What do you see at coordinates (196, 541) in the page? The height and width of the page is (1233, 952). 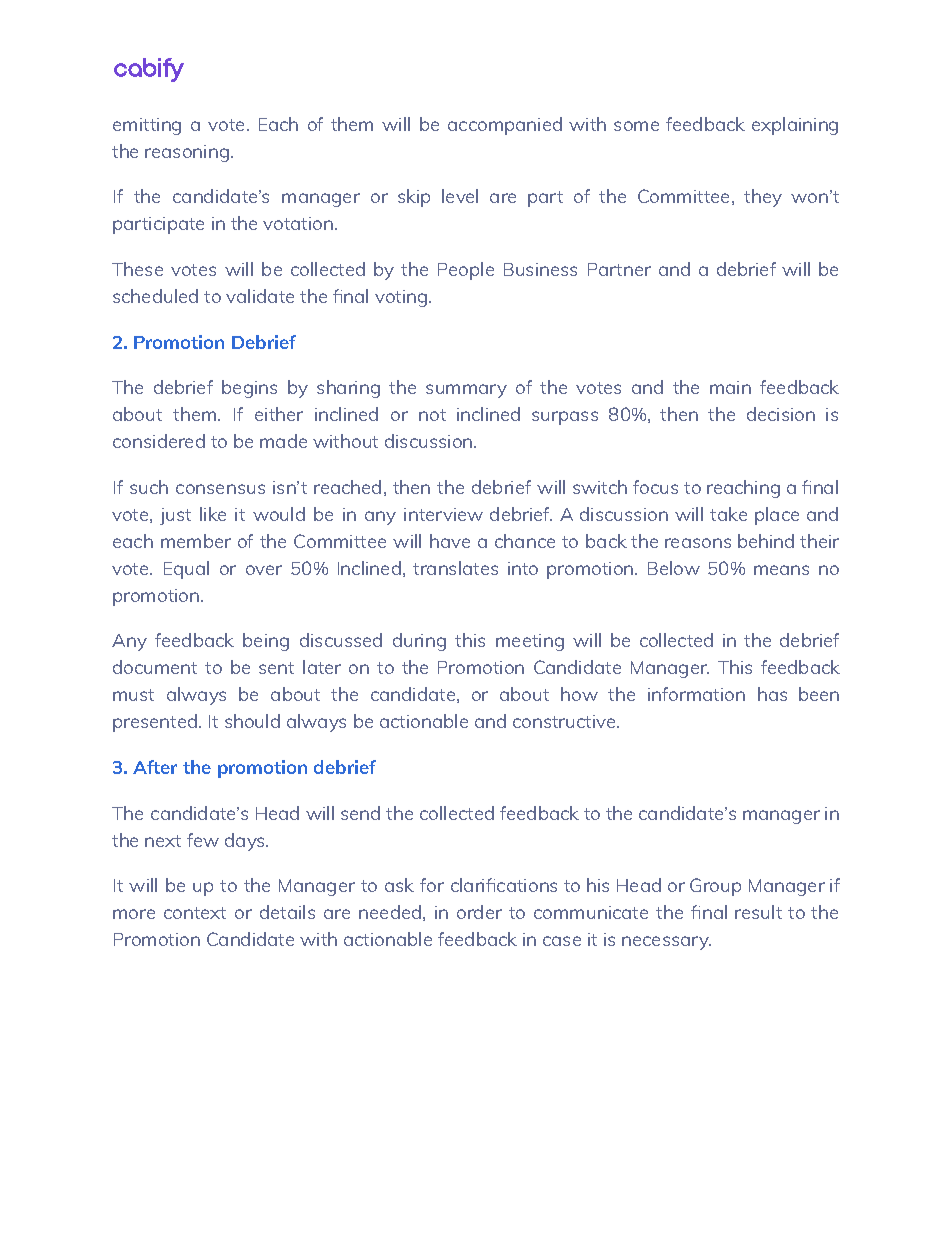 I see `member` at bounding box center [196, 541].
